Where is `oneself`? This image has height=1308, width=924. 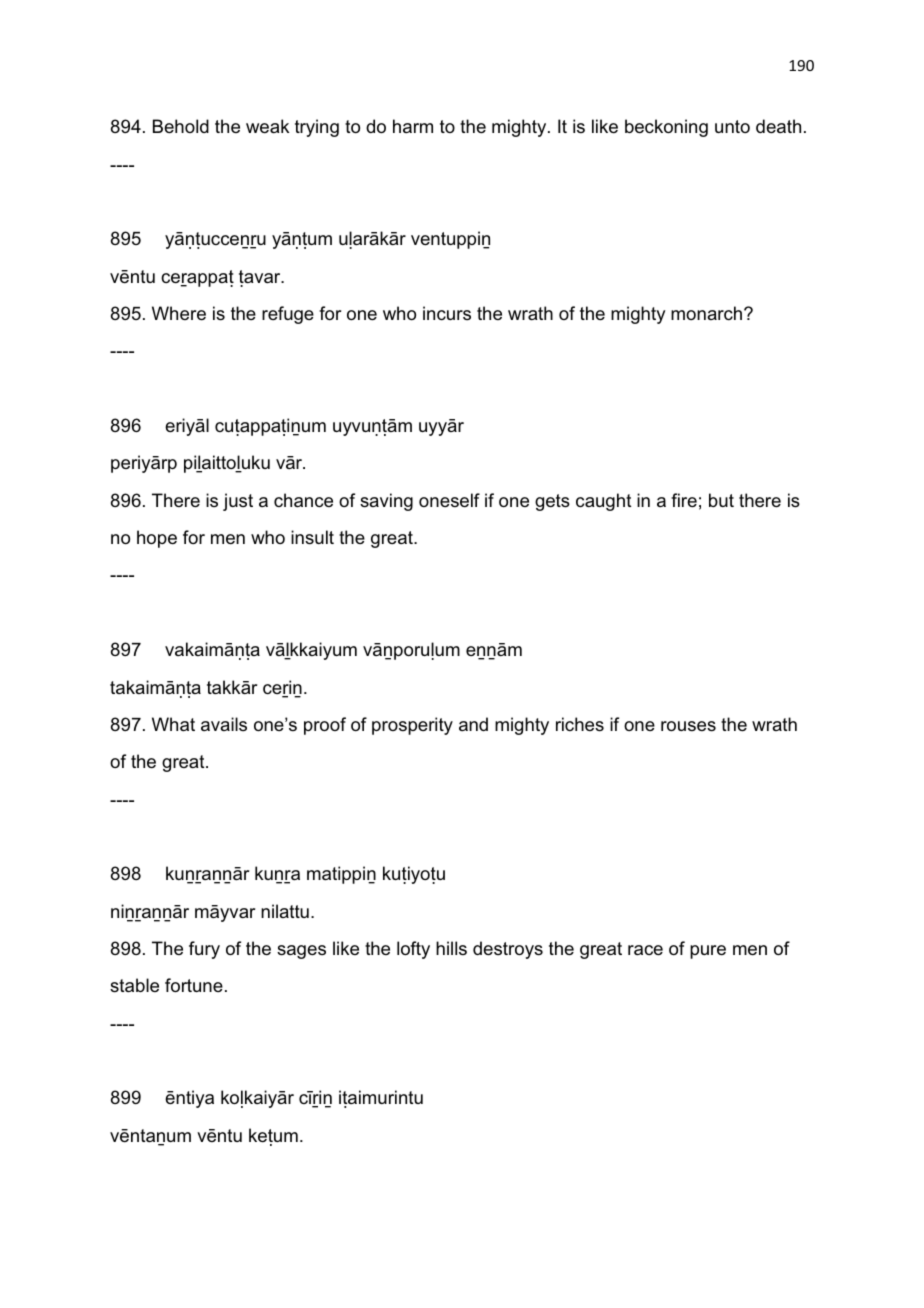 oneself is located at coordinates (449, 500).
